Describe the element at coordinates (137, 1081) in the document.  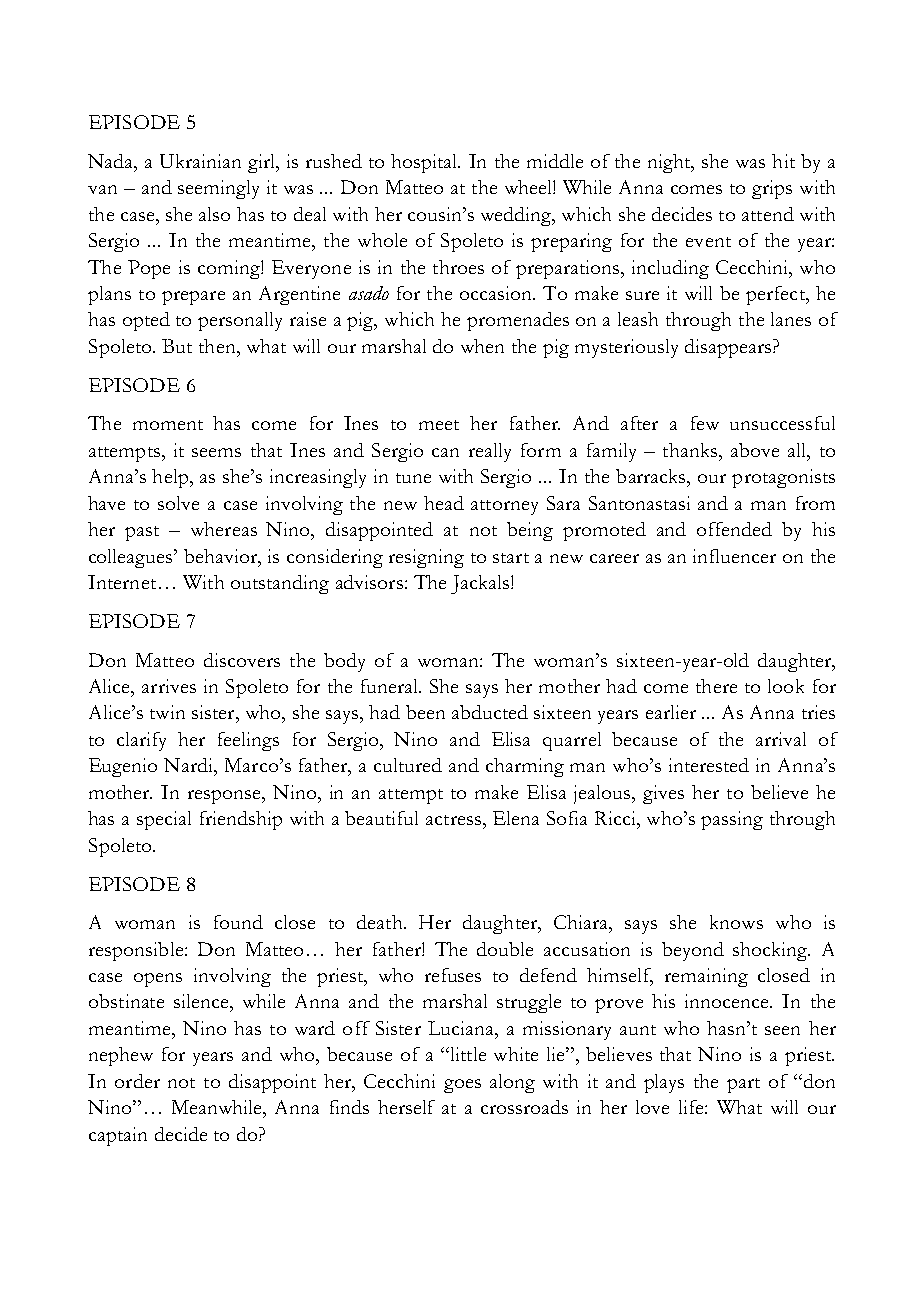
I see `order` at that location.
